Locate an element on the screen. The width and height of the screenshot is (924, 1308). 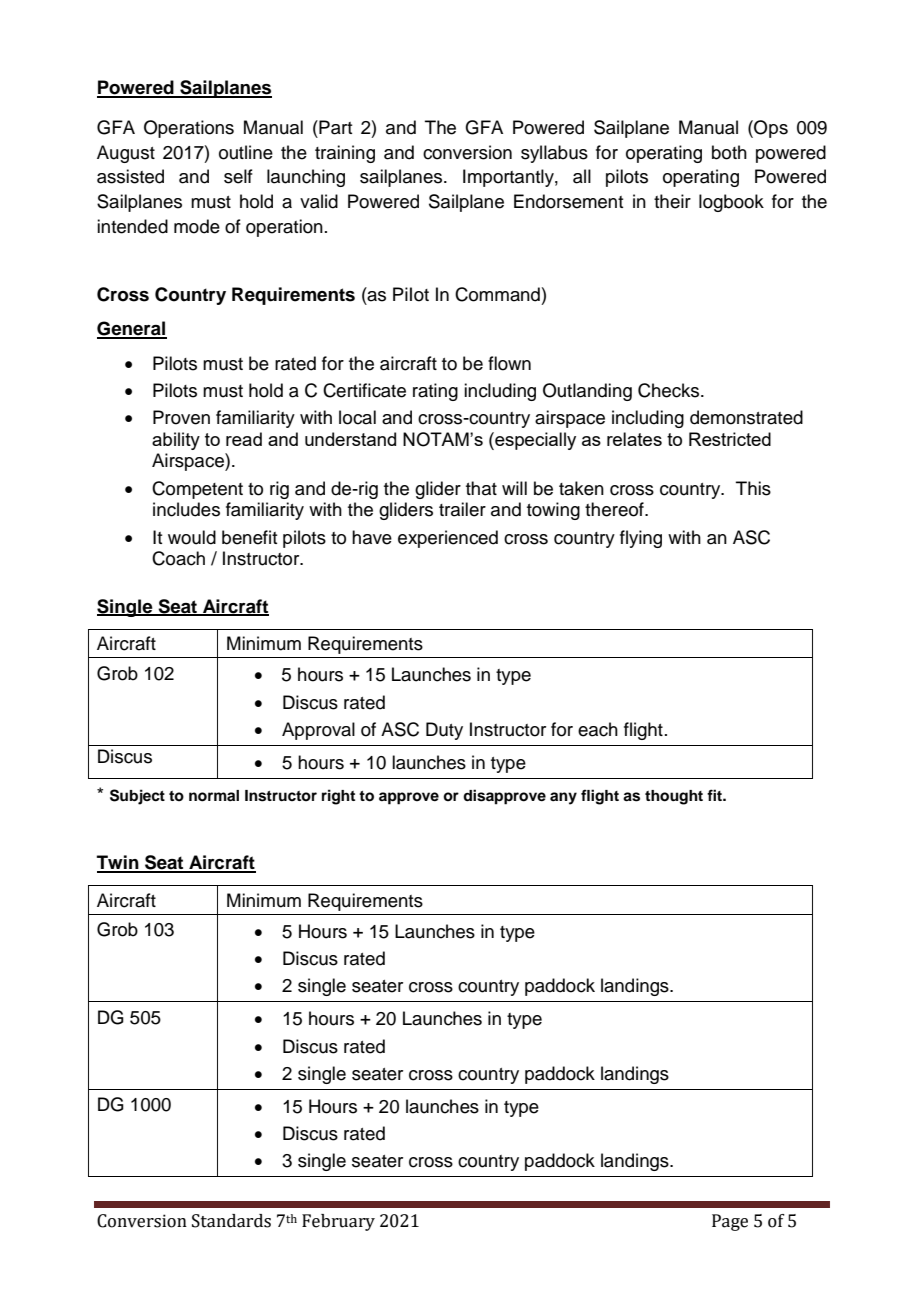
each is located at coordinates (598, 729).
